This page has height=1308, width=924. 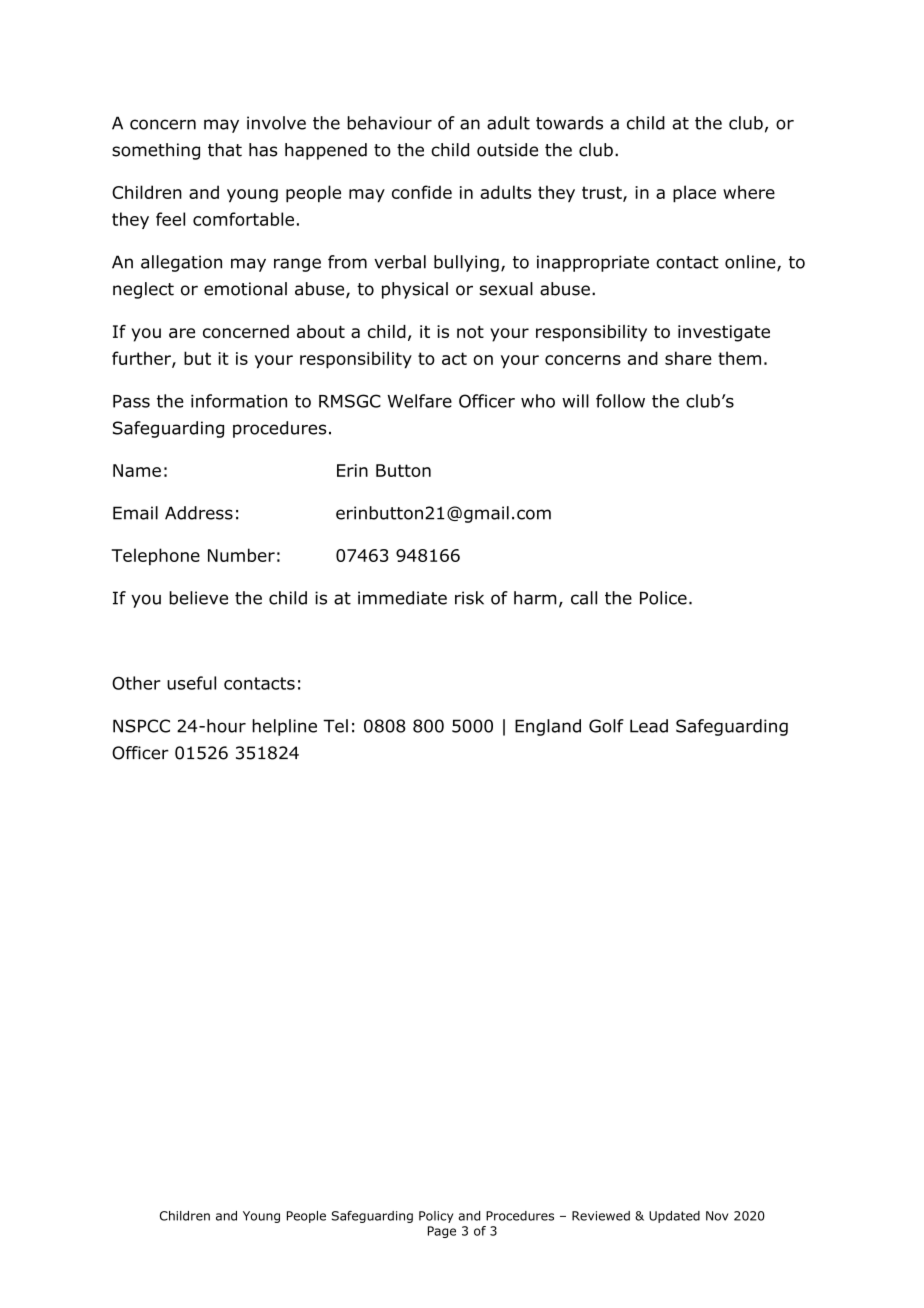 What do you see at coordinates (694, 194) in the page?
I see `place` at bounding box center [694, 194].
